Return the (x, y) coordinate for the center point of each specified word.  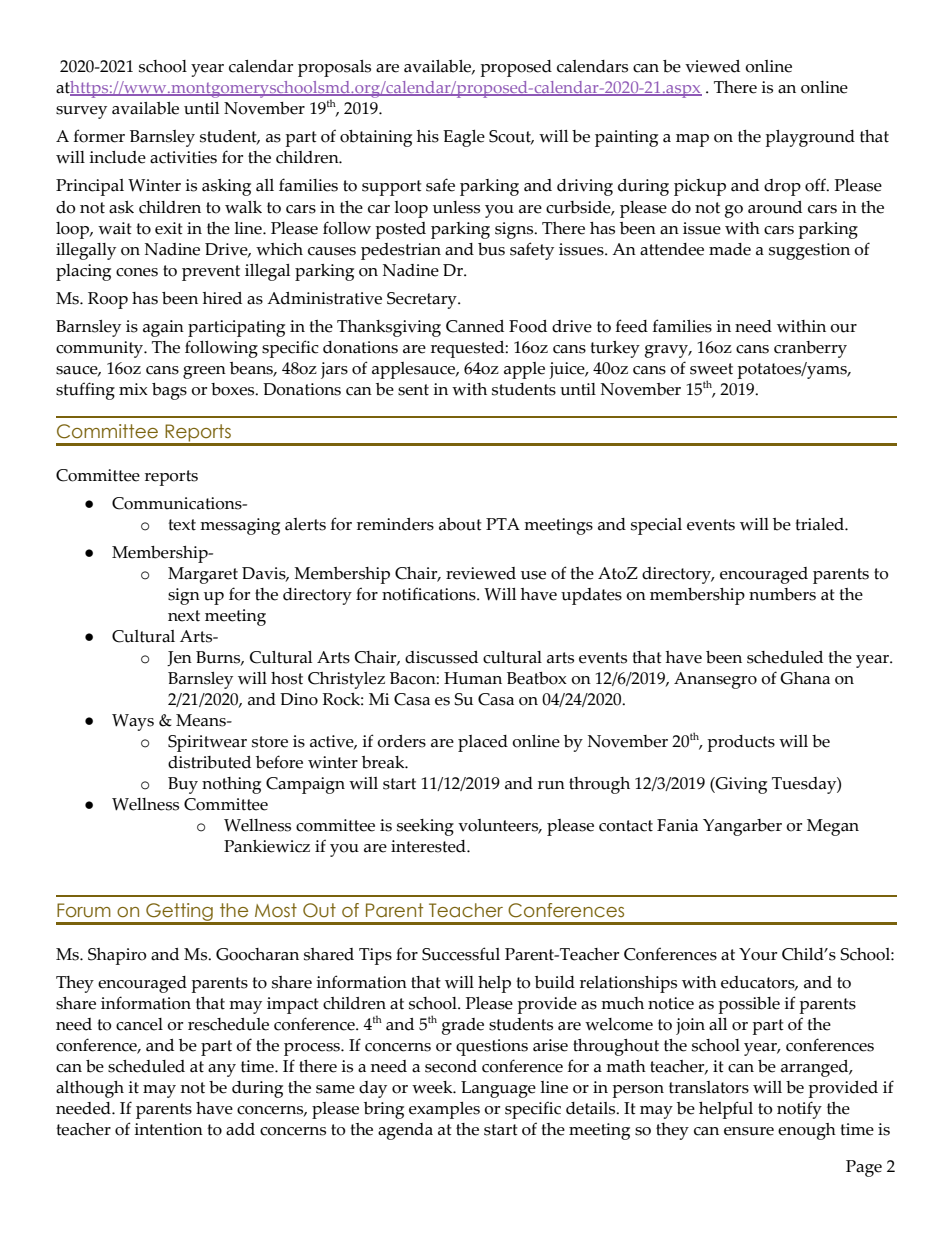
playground (810, 138)
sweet (711, 369)
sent (413, 390)
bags (169, 391)
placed (483, 743)
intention (169, 1129)
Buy (183, 785)
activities (183, 157)
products (741, 743)
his (428, 136)
